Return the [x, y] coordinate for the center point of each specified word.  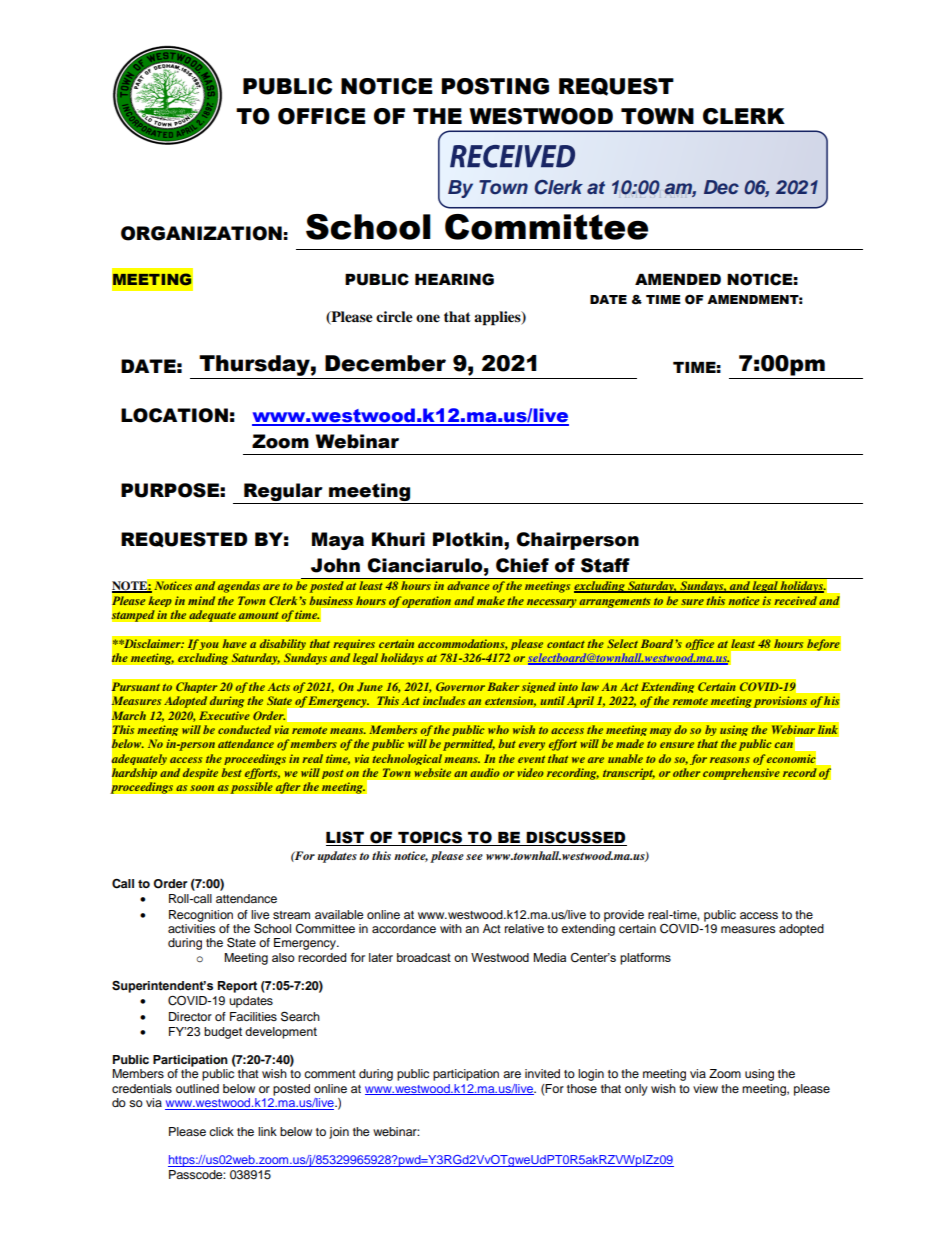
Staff [605, 565]
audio [485, 773]
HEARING [454, 279]
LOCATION [174, 415]
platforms [645, 959]
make [490, 601]
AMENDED [678, 279]
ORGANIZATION [201, 233]
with [451, 928]
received [795, 601]
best [232, 772]
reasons [730, 760]
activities [192, 927]
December [385, 363]
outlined [197, 1088]
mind [201, 600]
